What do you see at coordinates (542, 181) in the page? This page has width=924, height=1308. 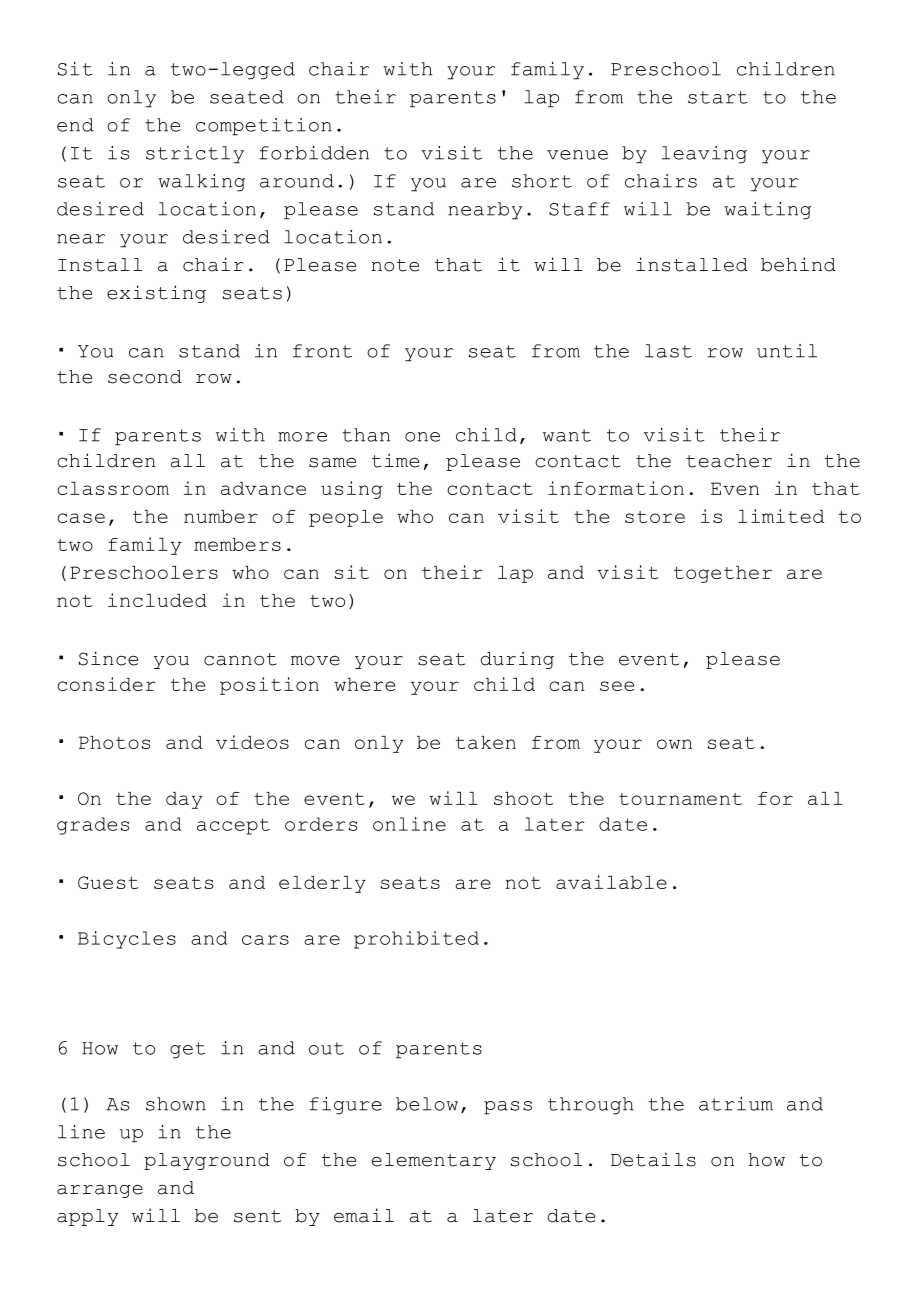 I see `short` at bounding box center [542, 181].
